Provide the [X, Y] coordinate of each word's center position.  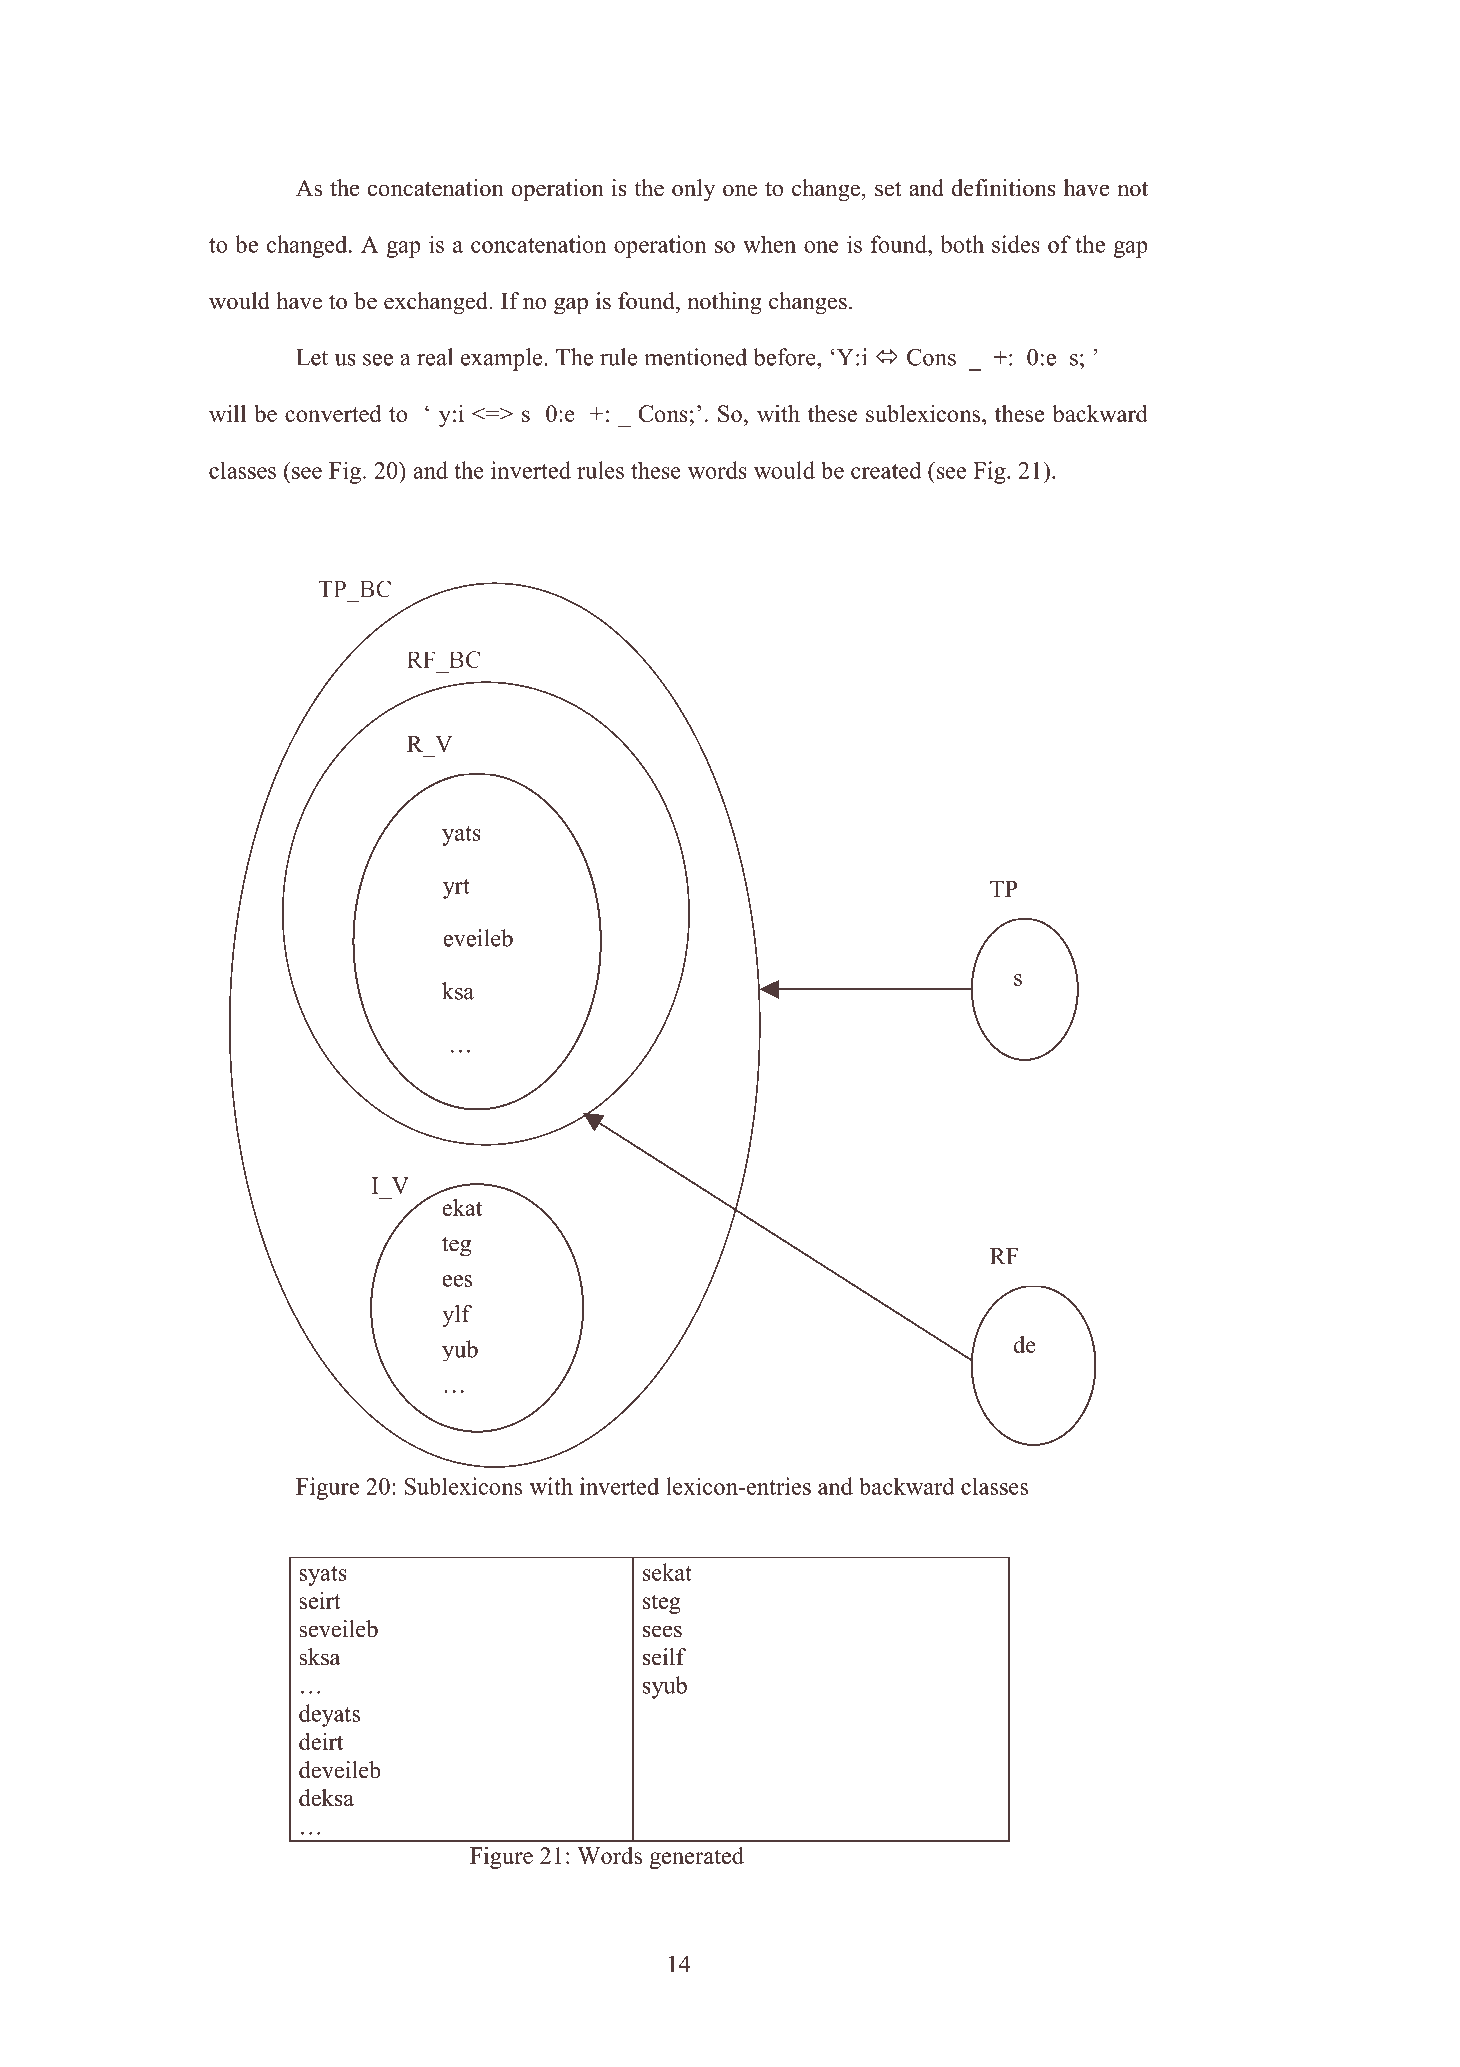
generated [697, 1858]
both [962, 244]
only [693, 190]
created [886, 470]
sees [662, 1631]
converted [333, 413]
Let [312, 357]
